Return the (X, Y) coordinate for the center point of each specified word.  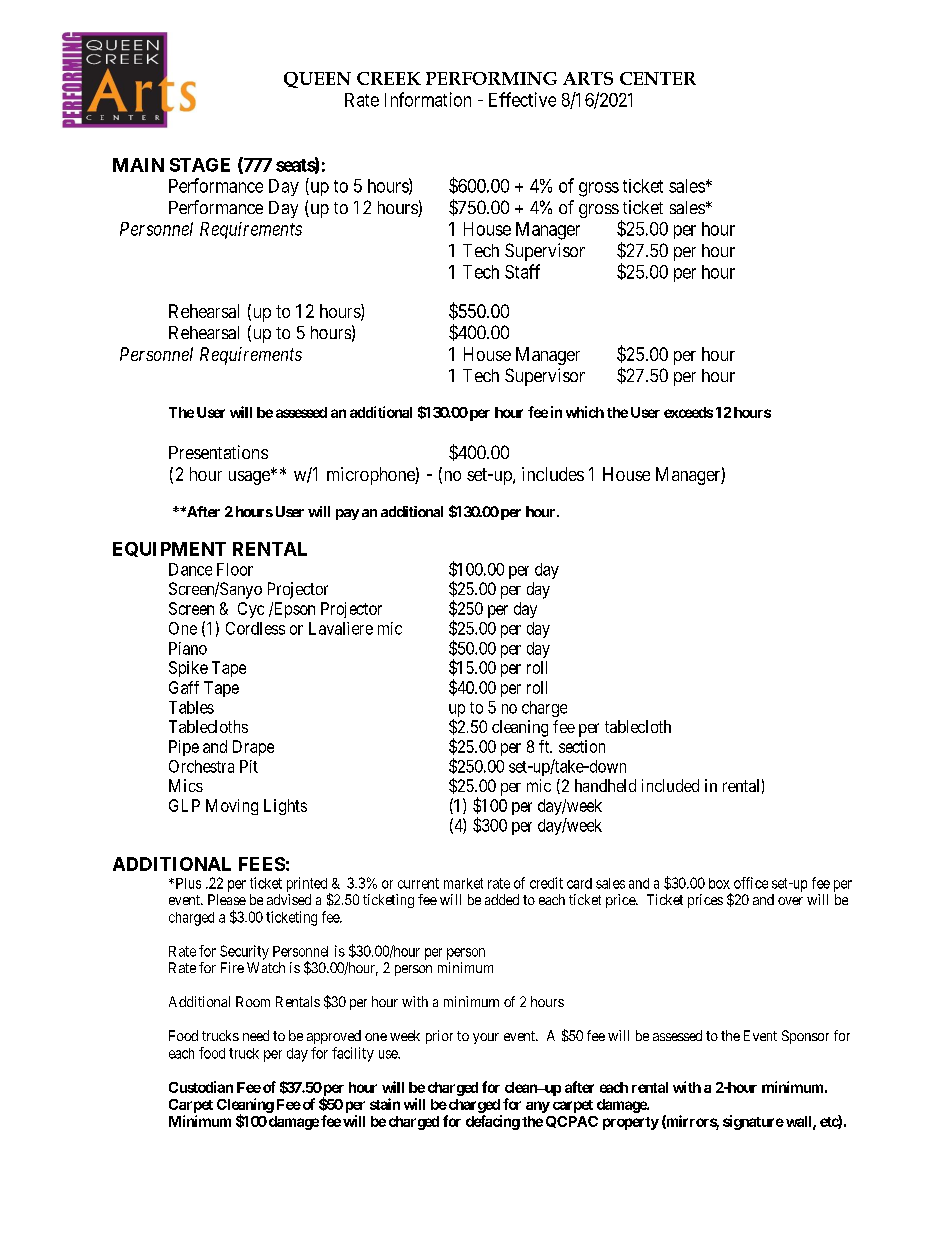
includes (553, 474)
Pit (249, 766)
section (582, 746)
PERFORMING (491, 78)
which (585, 412)
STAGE (200, 165)
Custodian (201, 1087)
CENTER (658, 78)
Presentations (218, 452)
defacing (493, 1122)
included (670, 785)
